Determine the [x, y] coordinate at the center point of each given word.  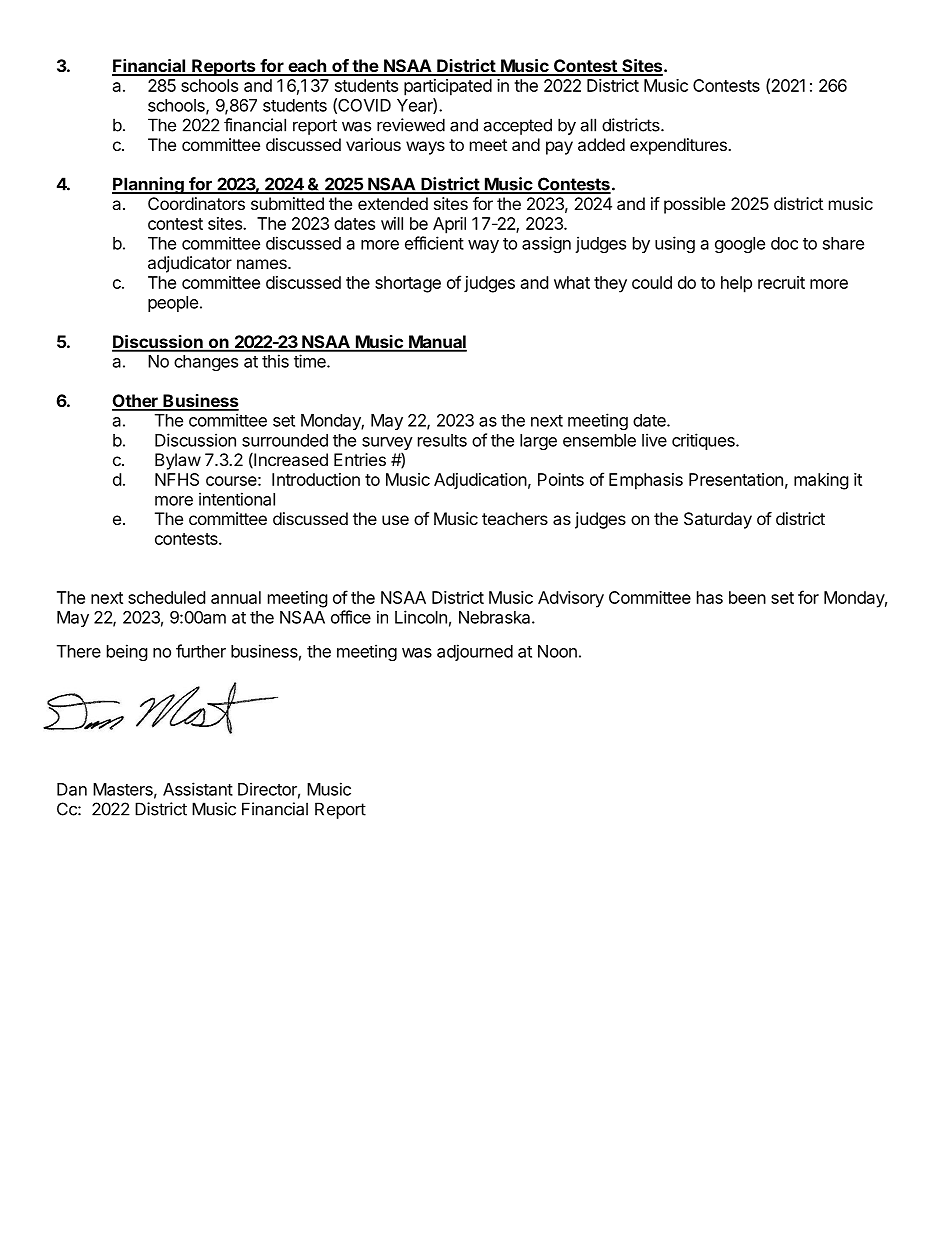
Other [136, 402]
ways [425, 148]
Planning [149, 185]
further [201, 651]
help [736, 284]
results [442, 440]
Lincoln [421, 617]
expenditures [679, 146]
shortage [408, 284]
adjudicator [190, 264]
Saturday [718, 520]
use [395, 520]
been [747, 597]
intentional [237, 499]
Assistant [198, 789]
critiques [704, 441]
